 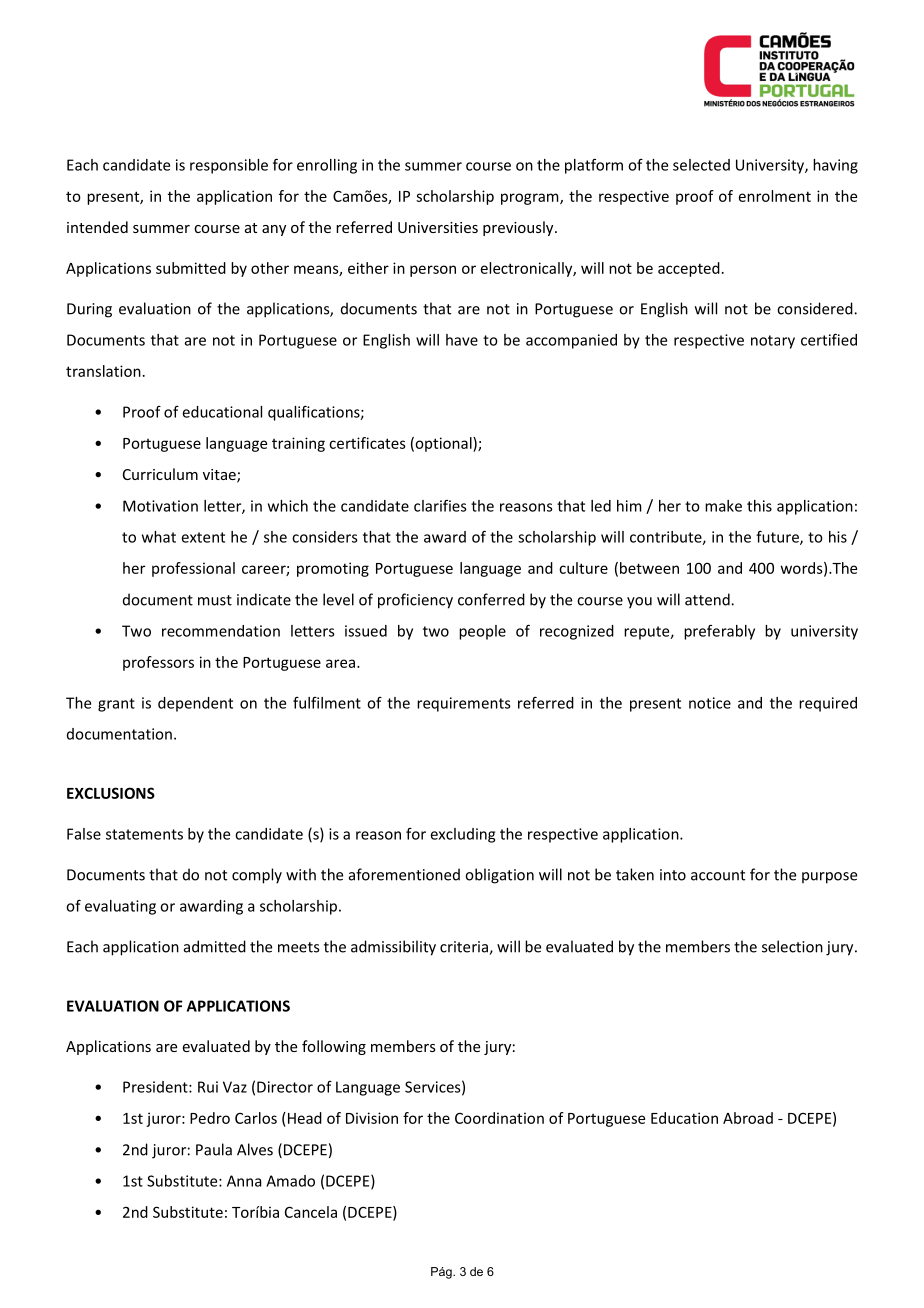 What do you see at coordinates (158, 663) in the document?
I see `professors` at bounding box center [158, 663].
